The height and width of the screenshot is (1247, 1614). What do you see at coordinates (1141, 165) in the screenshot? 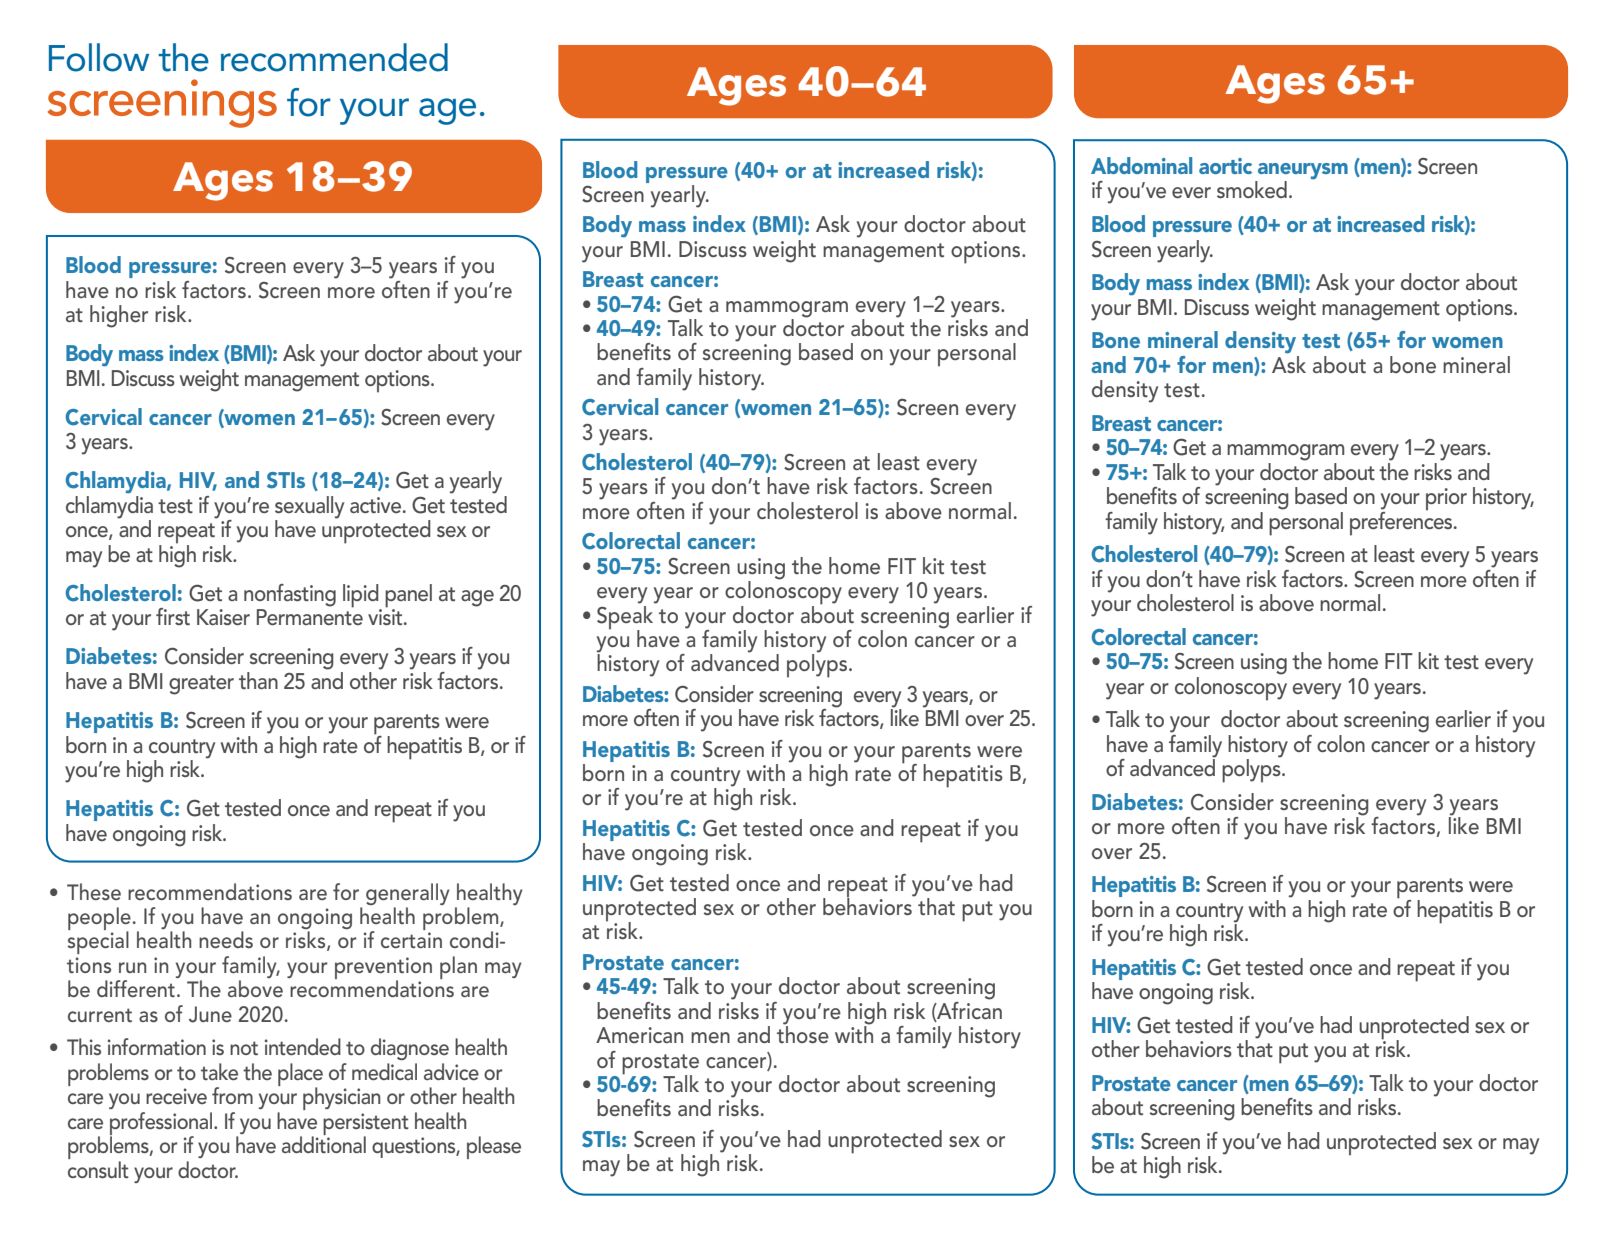
I see `Abdominal` at bounding box center [1141, 165].
